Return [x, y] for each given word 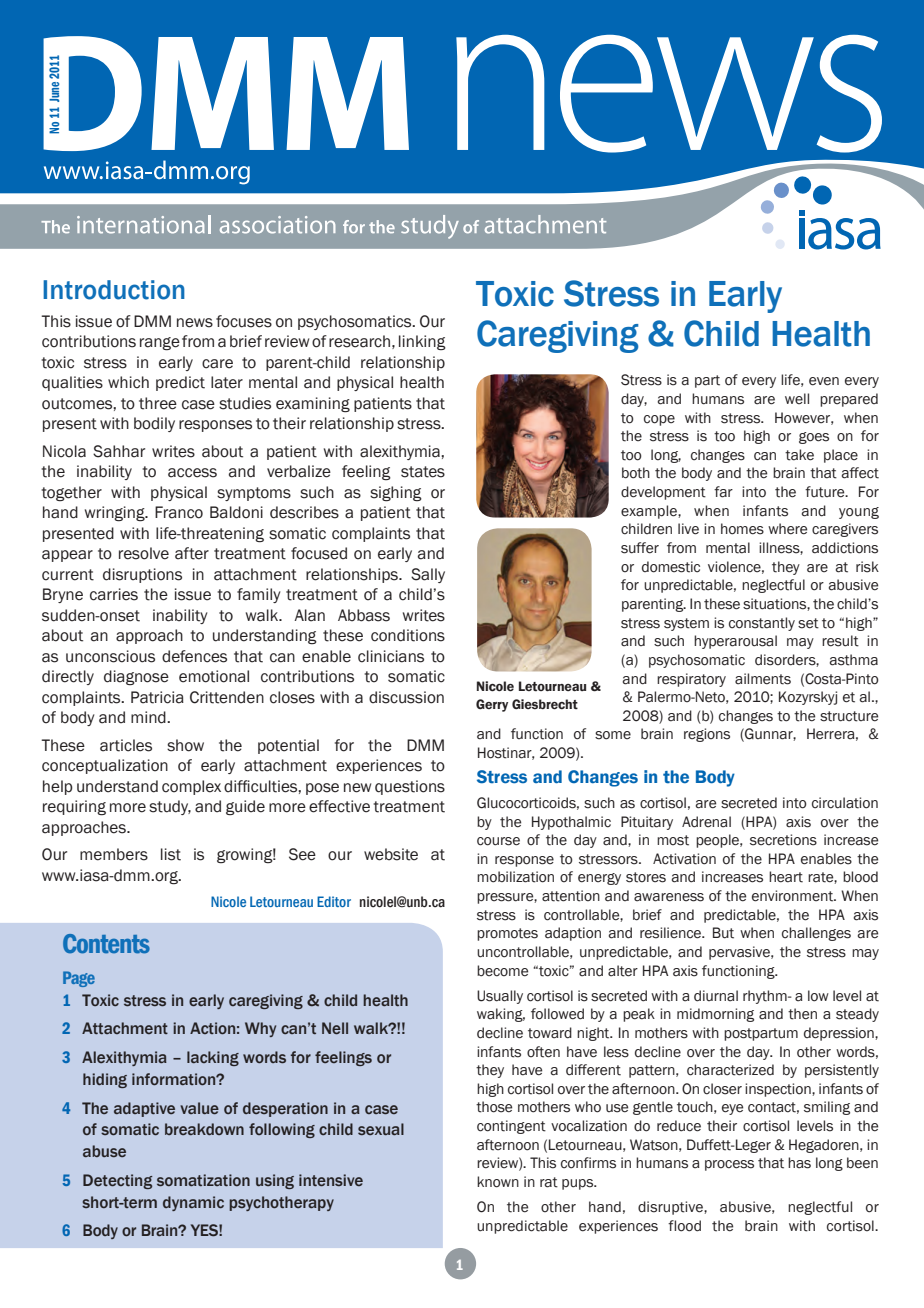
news [195, 323]
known [498, 1182]
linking [422, 342]
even [824, 381]
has [799, 1163]
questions [410, 787]
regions [707, 735]
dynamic [193, 1203]
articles [126, 745]
